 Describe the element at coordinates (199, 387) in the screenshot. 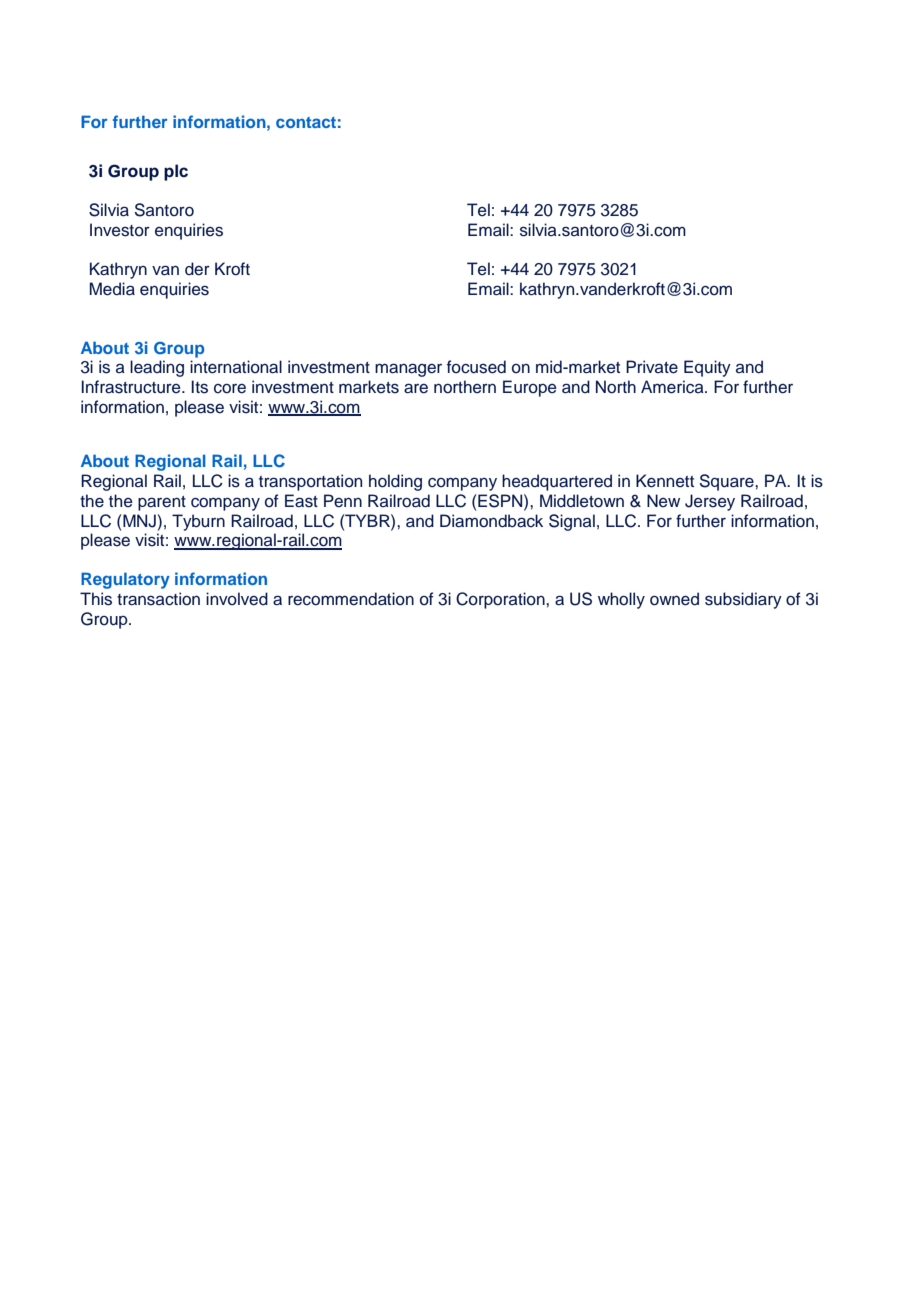

I see `Its` at that location.
